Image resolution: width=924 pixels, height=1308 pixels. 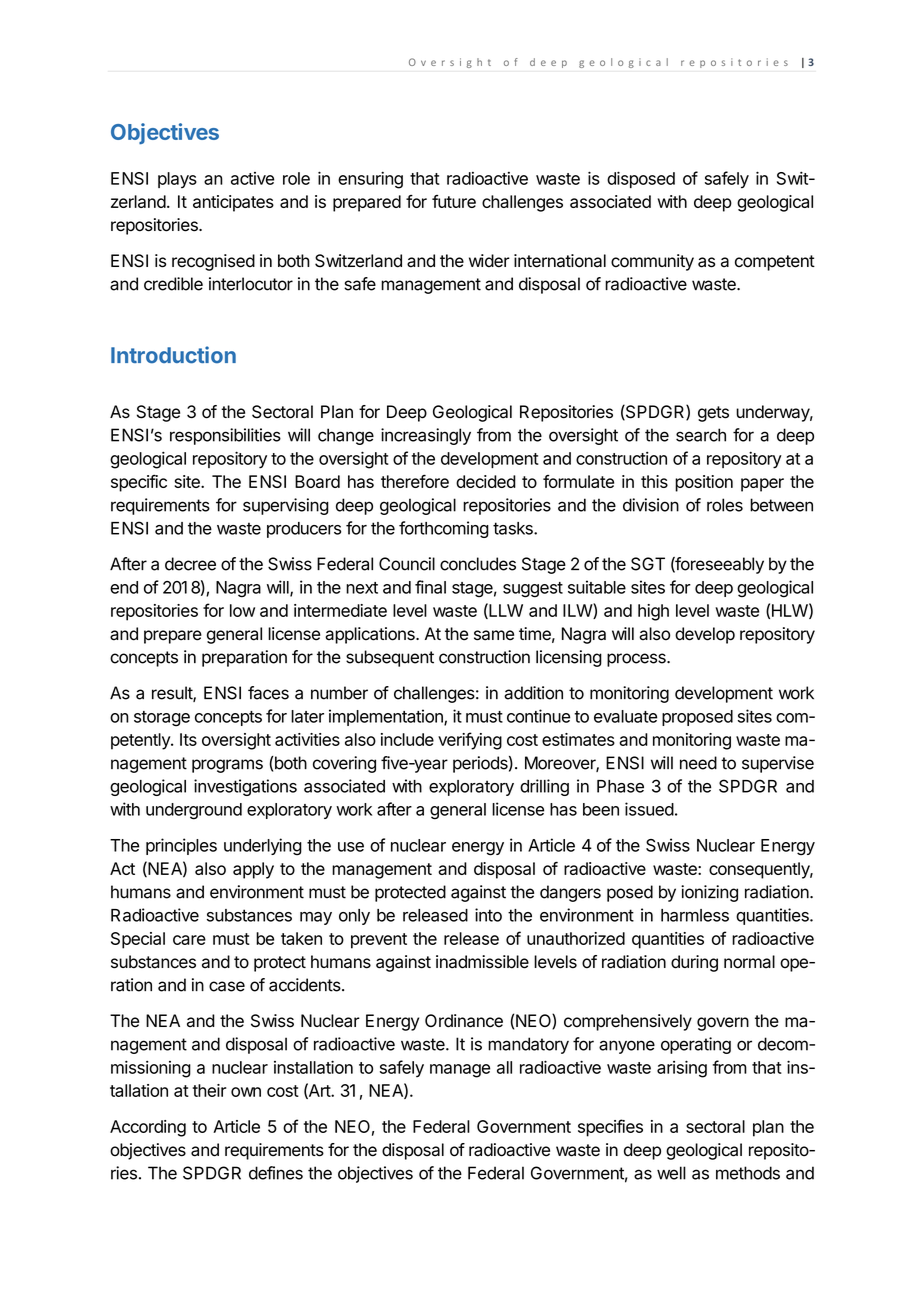 I want to click on anticipates, so click(x=233, y=203).
